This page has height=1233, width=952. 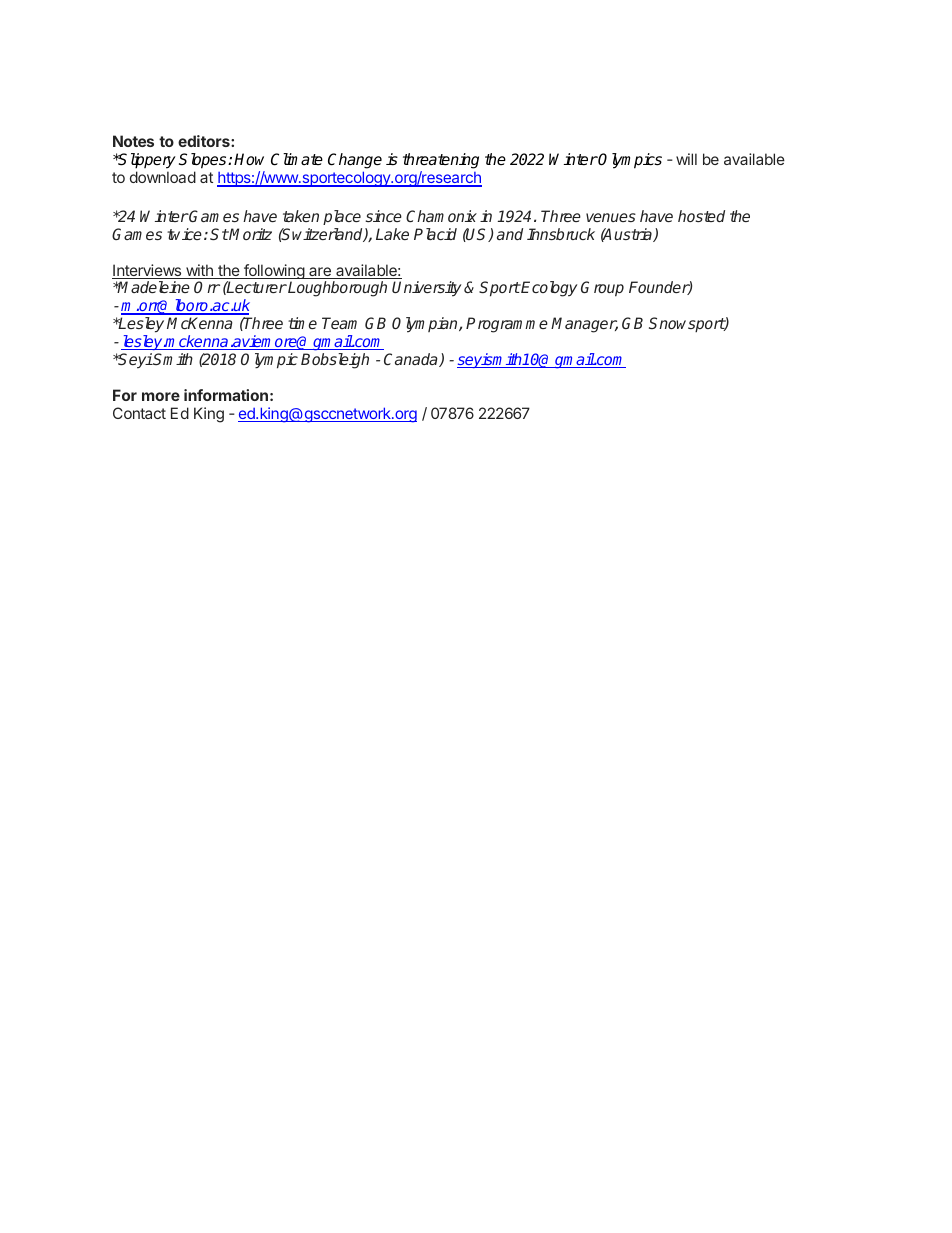 I want to click on twice, so click(x=184, y=234).
